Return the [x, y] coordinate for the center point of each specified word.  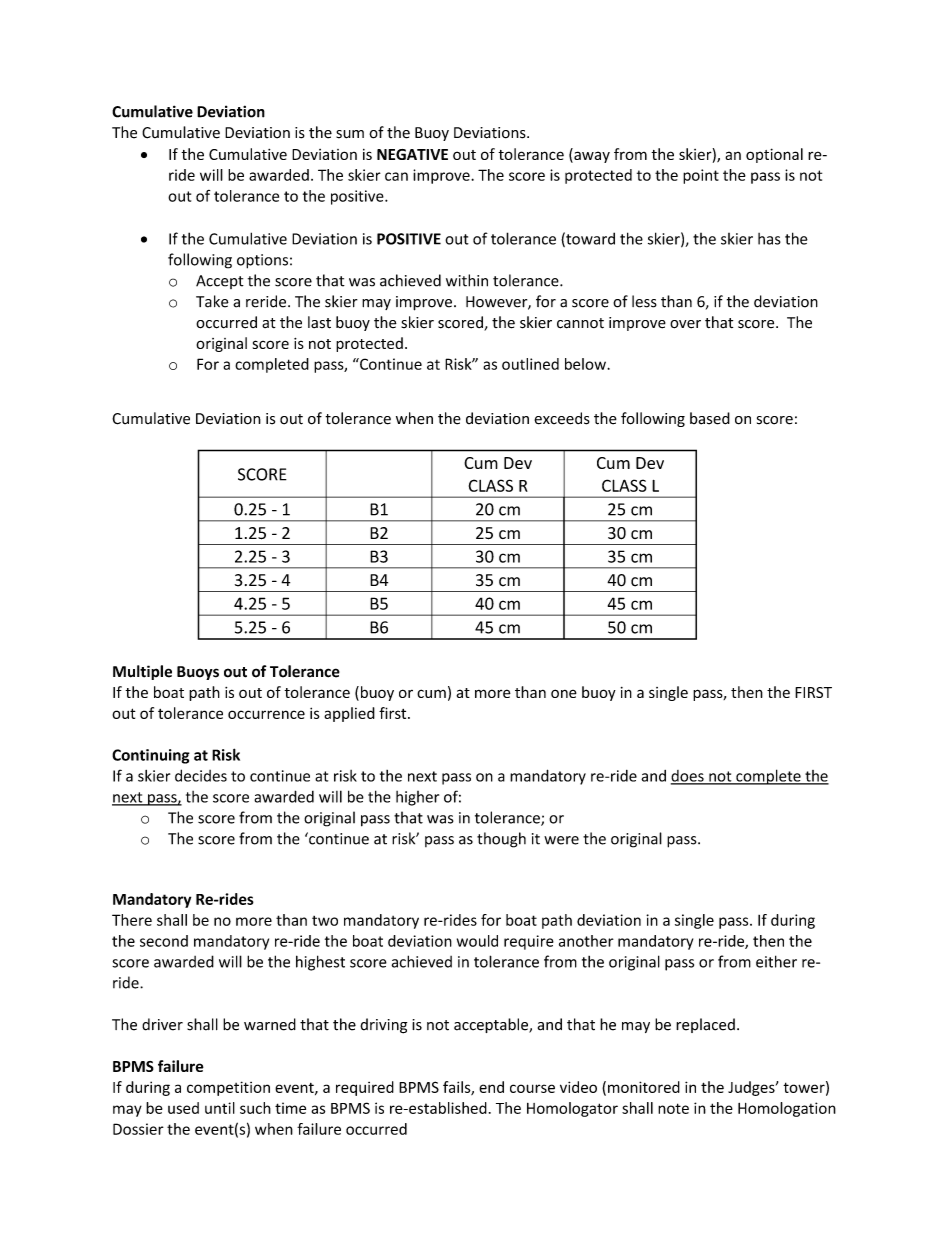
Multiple [142, 672]
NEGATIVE [412, 154]
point [701, 176]
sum [350, 134]
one [564, 693]
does [688, 777]
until [220, 1108]
